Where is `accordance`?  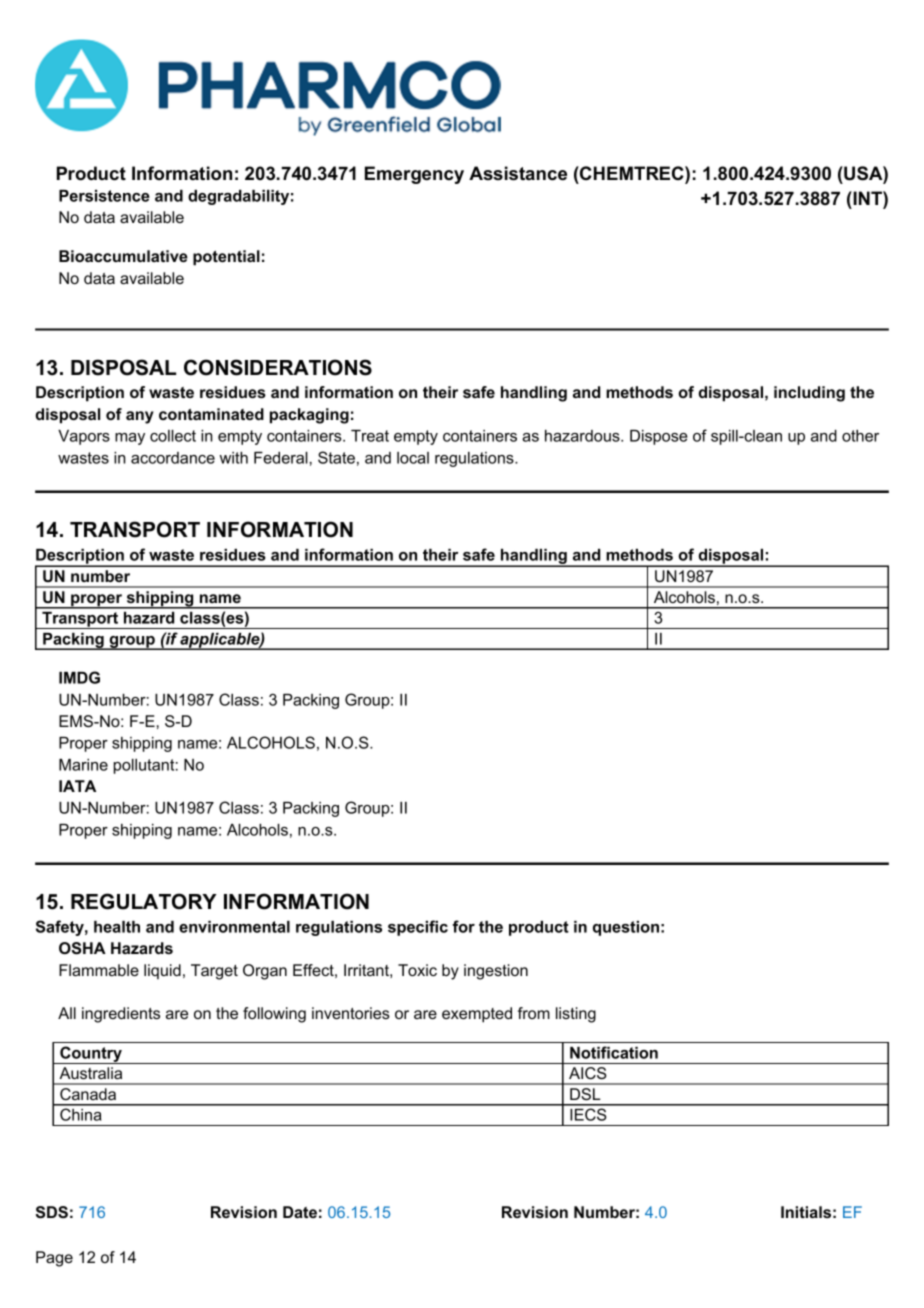 accordance is located at coordinates (173, 458).
